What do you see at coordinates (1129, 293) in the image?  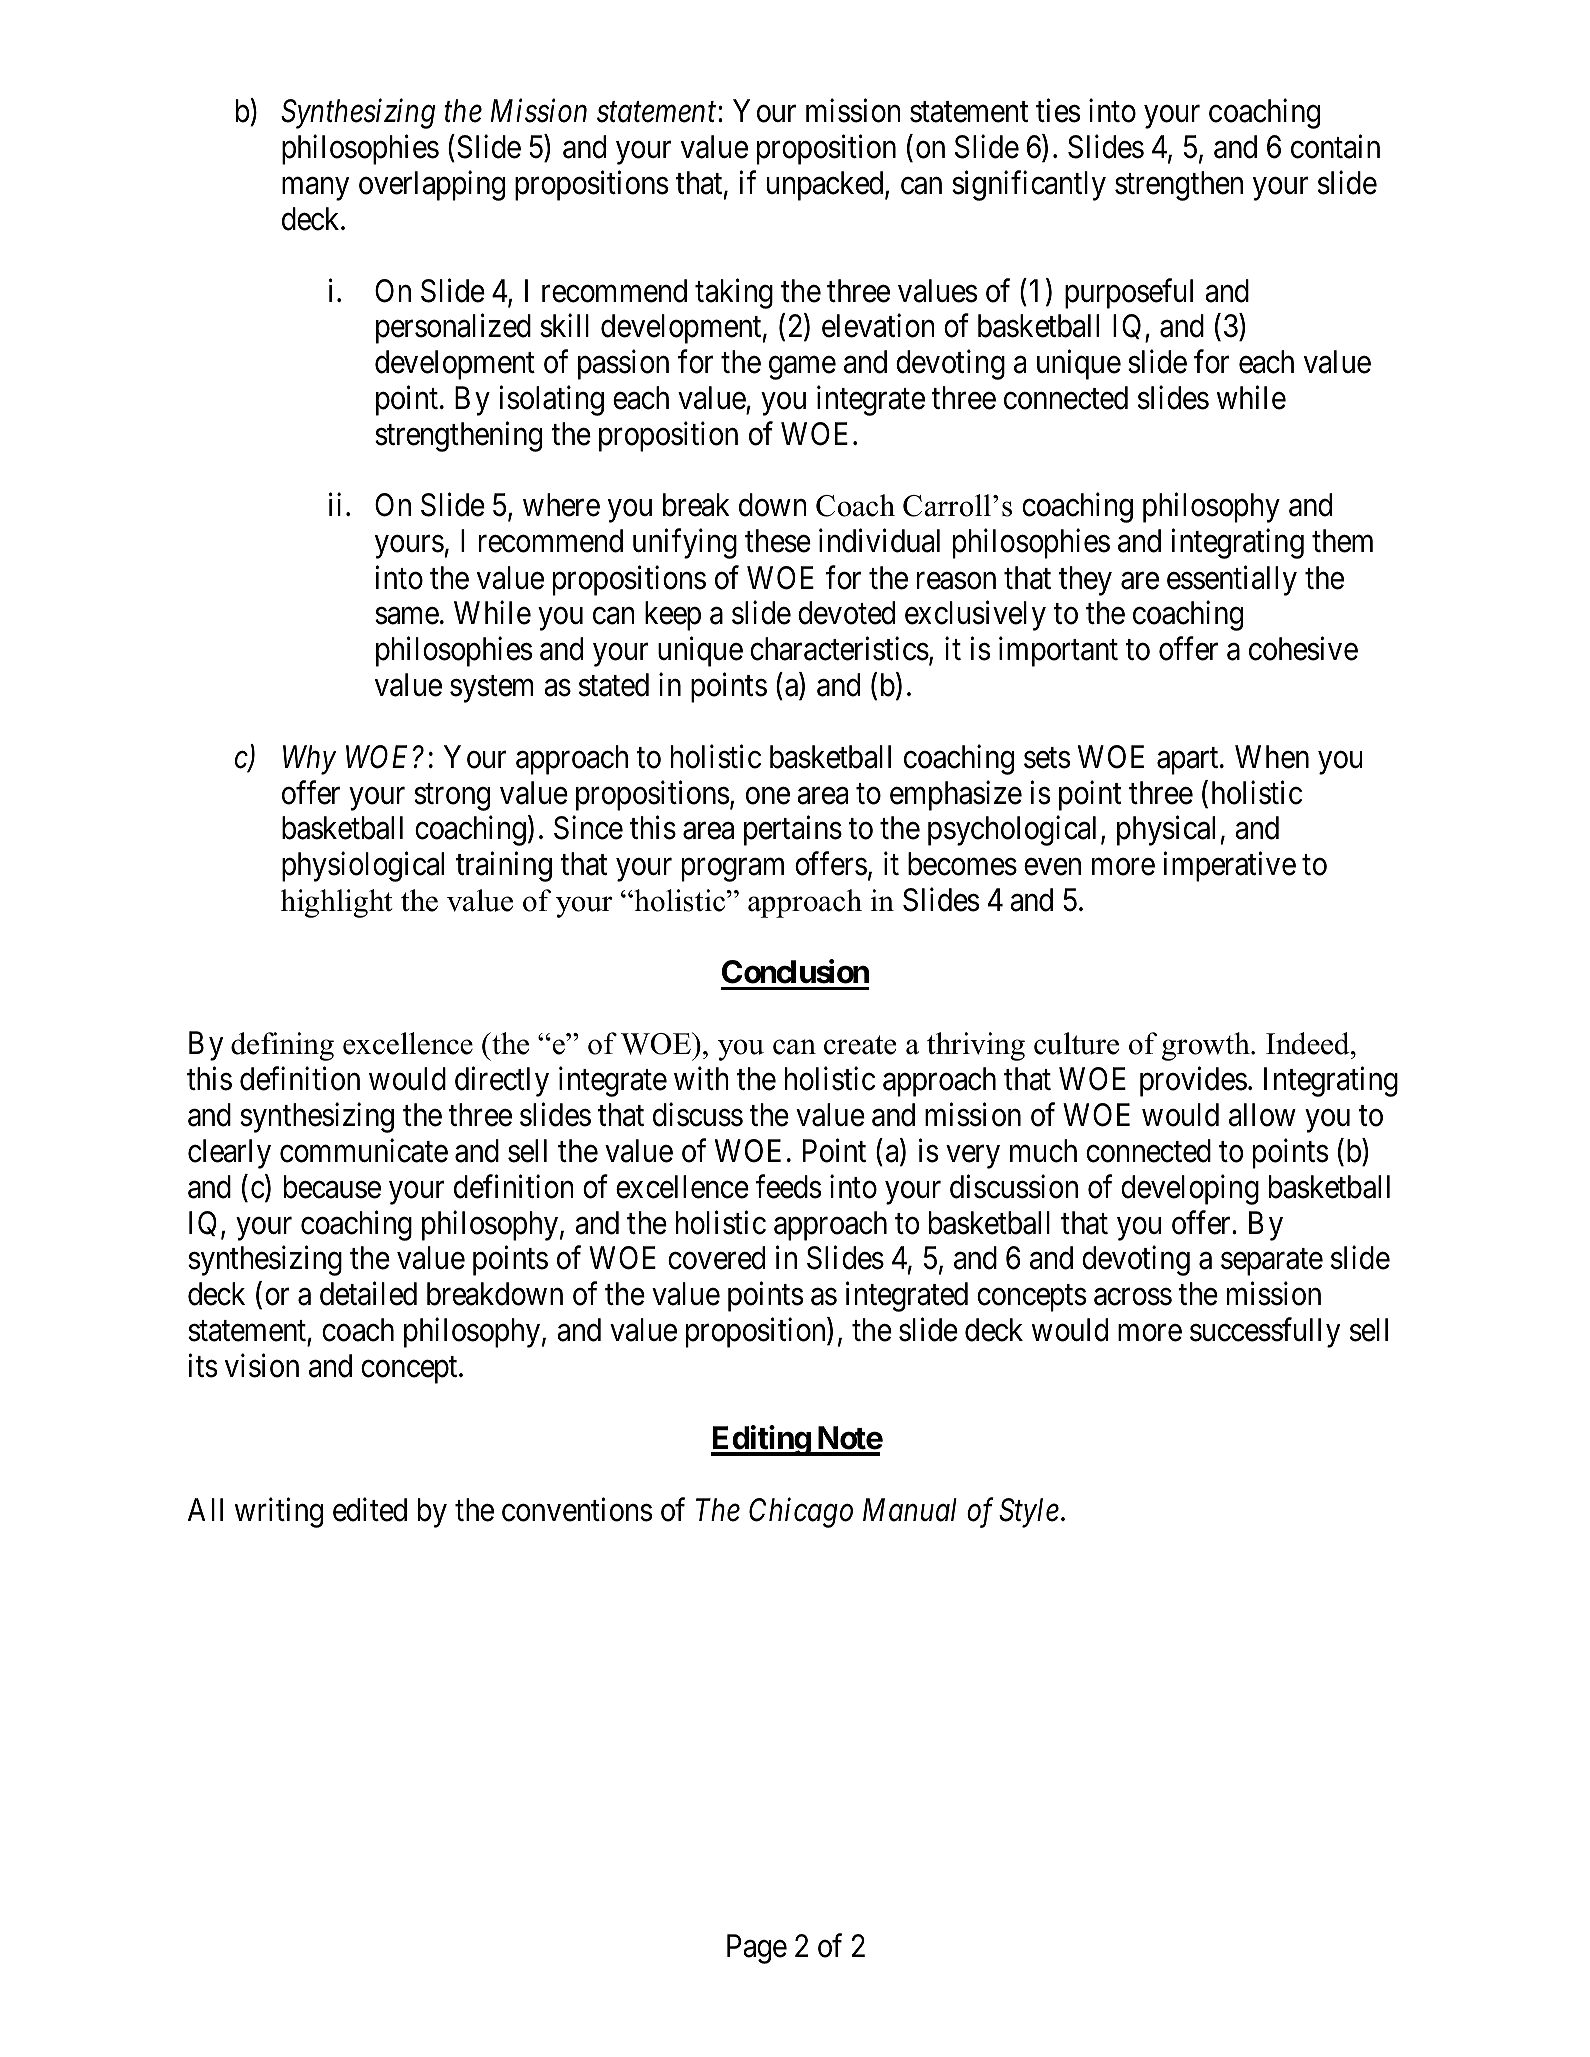 I see `purposeful` at bounding box center [1129, 293].
